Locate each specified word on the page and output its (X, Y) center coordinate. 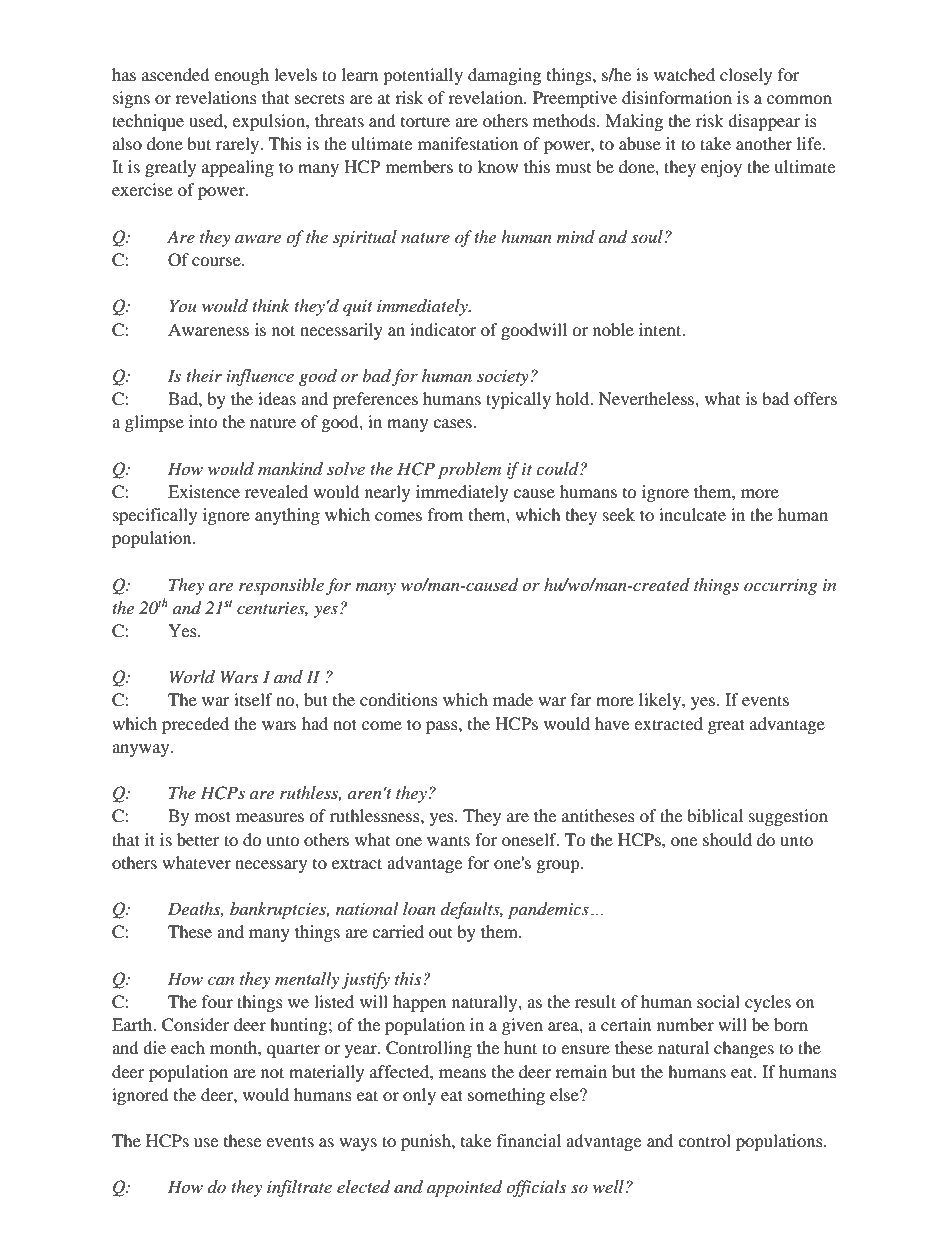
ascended (176, 74)
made (513, 699)
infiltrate (299, 1188)
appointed (464, 1188)
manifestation (468, 143)
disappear (764, 122)
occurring (780, 587)
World (192, 676)
